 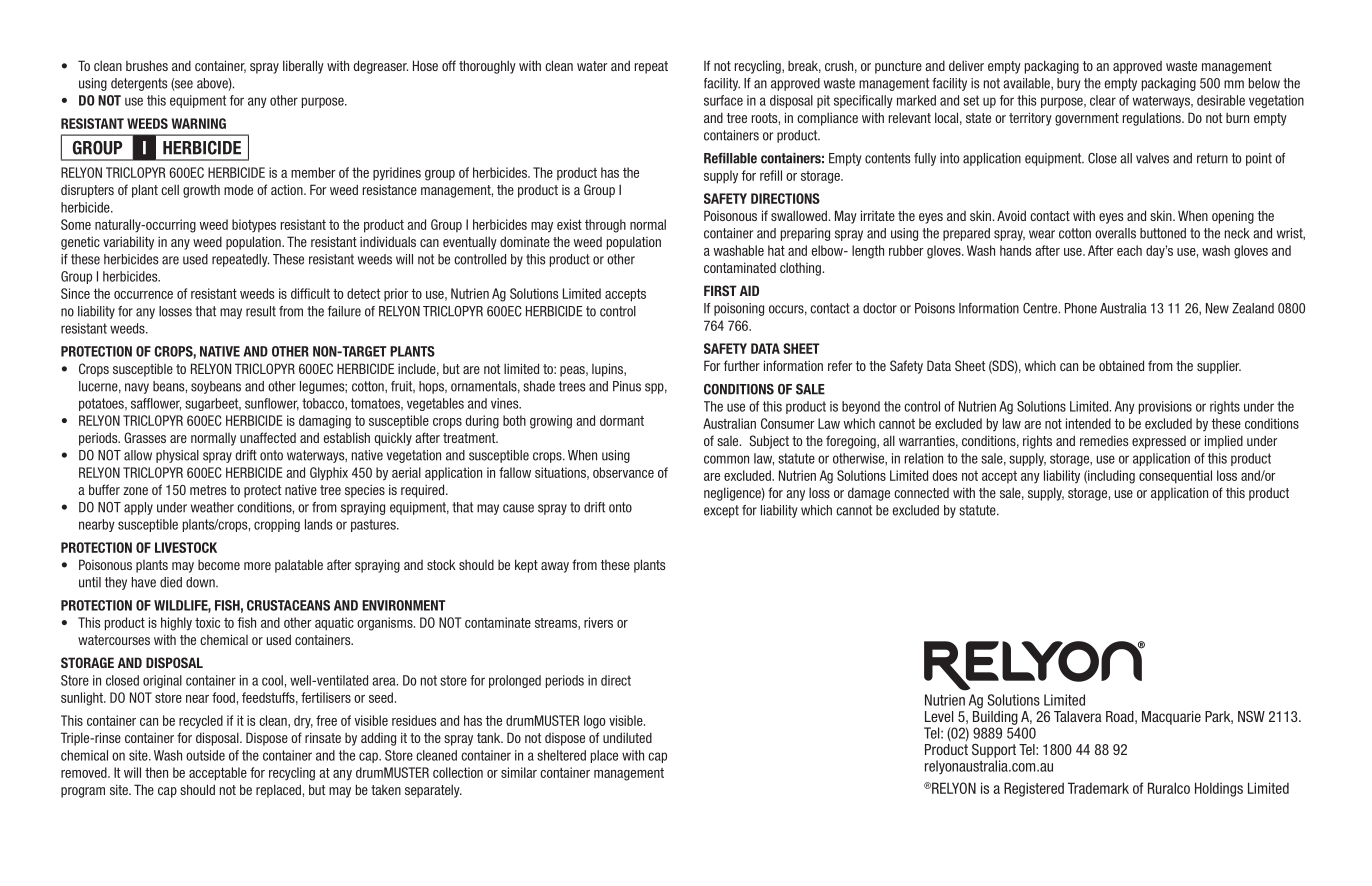 I want to click on clear, so click(x=1103, y=100).
